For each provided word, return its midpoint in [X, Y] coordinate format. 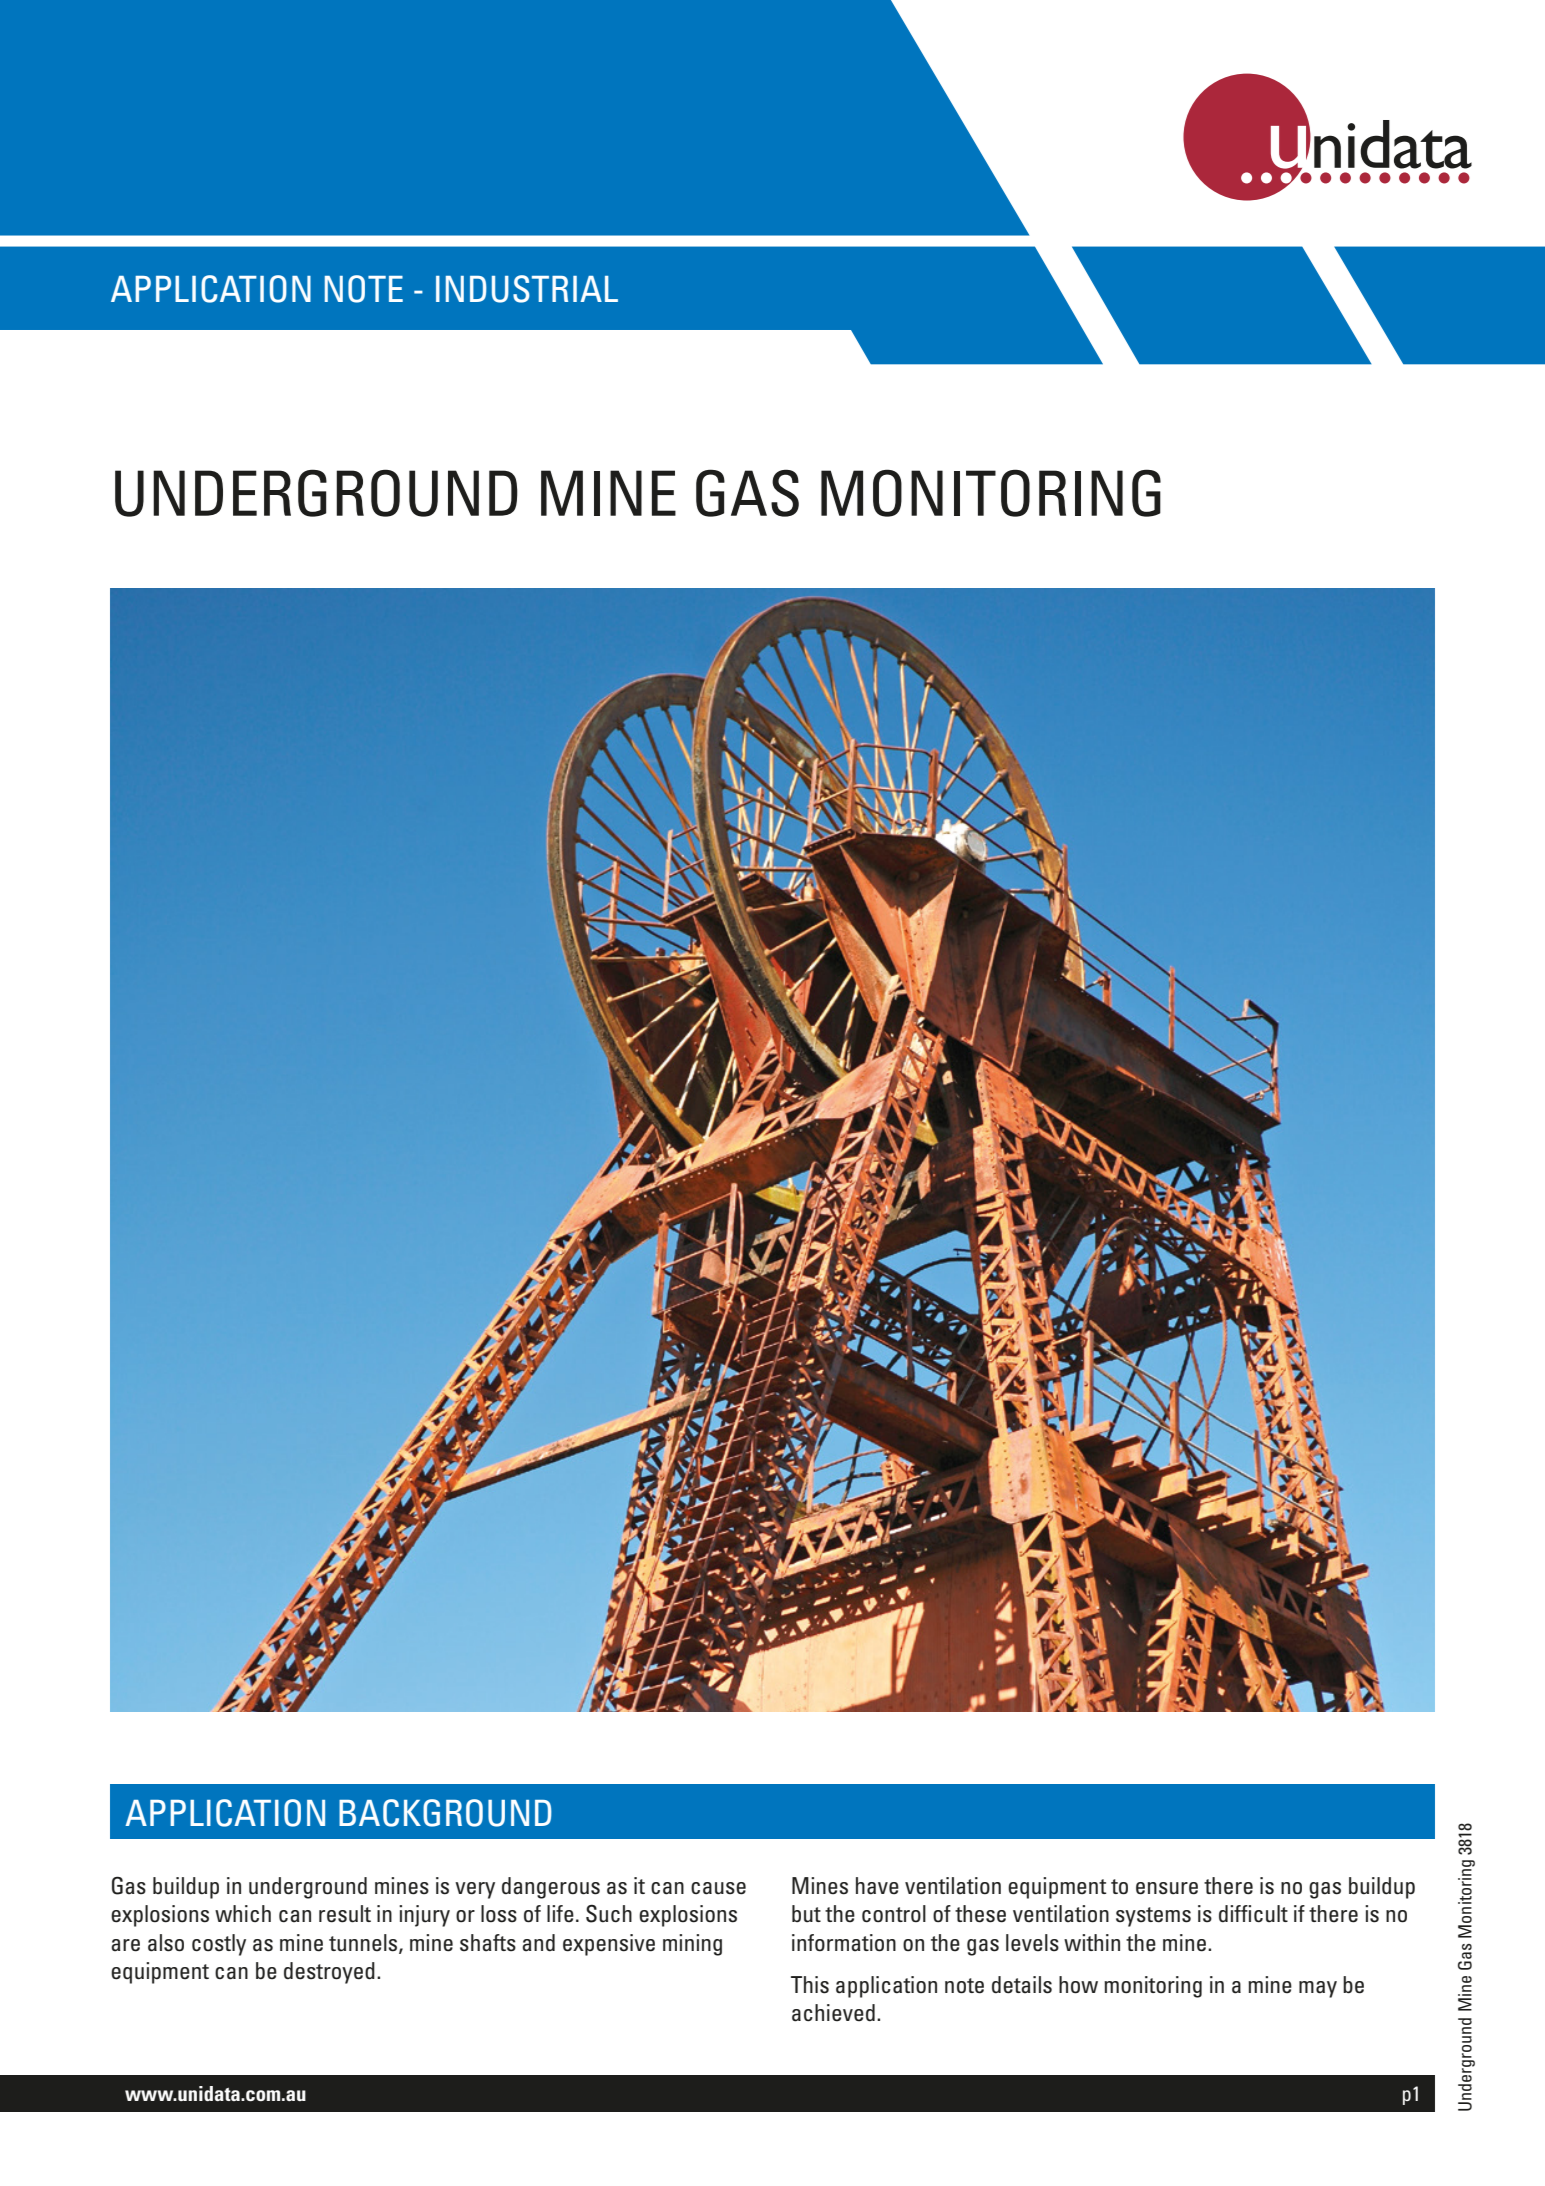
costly [219, 1945]
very [475, 1890]
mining [692, 1945]
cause [718, 1888]
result [345, 1914]
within [1092, 1942]
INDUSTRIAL [527, 289]
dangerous [551, 1888]
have [877, 1886]
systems [1153, 1917]
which [243, 1913]
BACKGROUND [445, 1813]
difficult [1253, 1914]
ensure [1167, 1888]
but [806, 1914]
